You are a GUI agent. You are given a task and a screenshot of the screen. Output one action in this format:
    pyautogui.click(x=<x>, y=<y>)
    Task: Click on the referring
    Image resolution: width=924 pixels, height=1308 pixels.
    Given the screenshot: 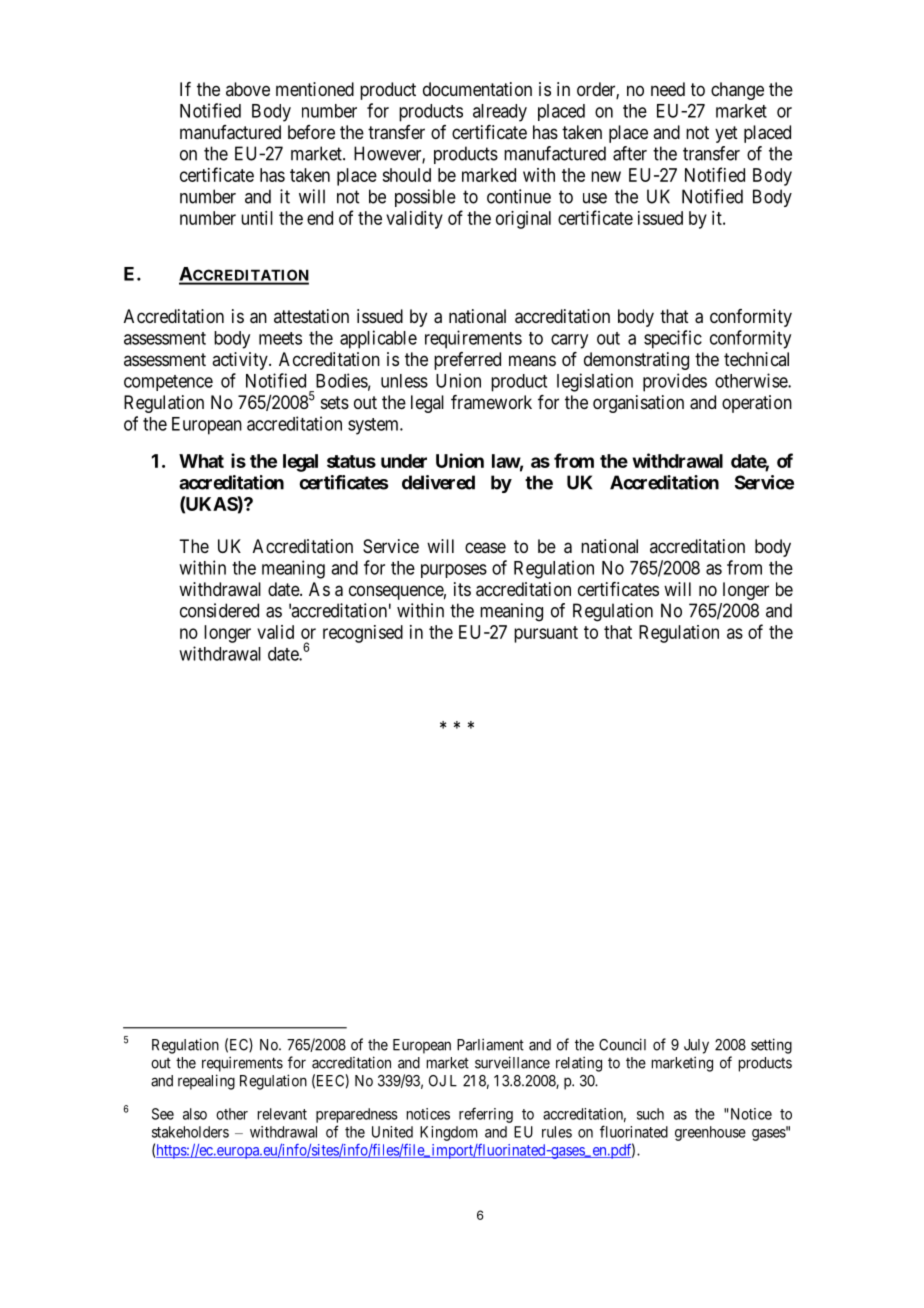 What is the action you would take?
    pyautogui.click(x=486, y=1115)
